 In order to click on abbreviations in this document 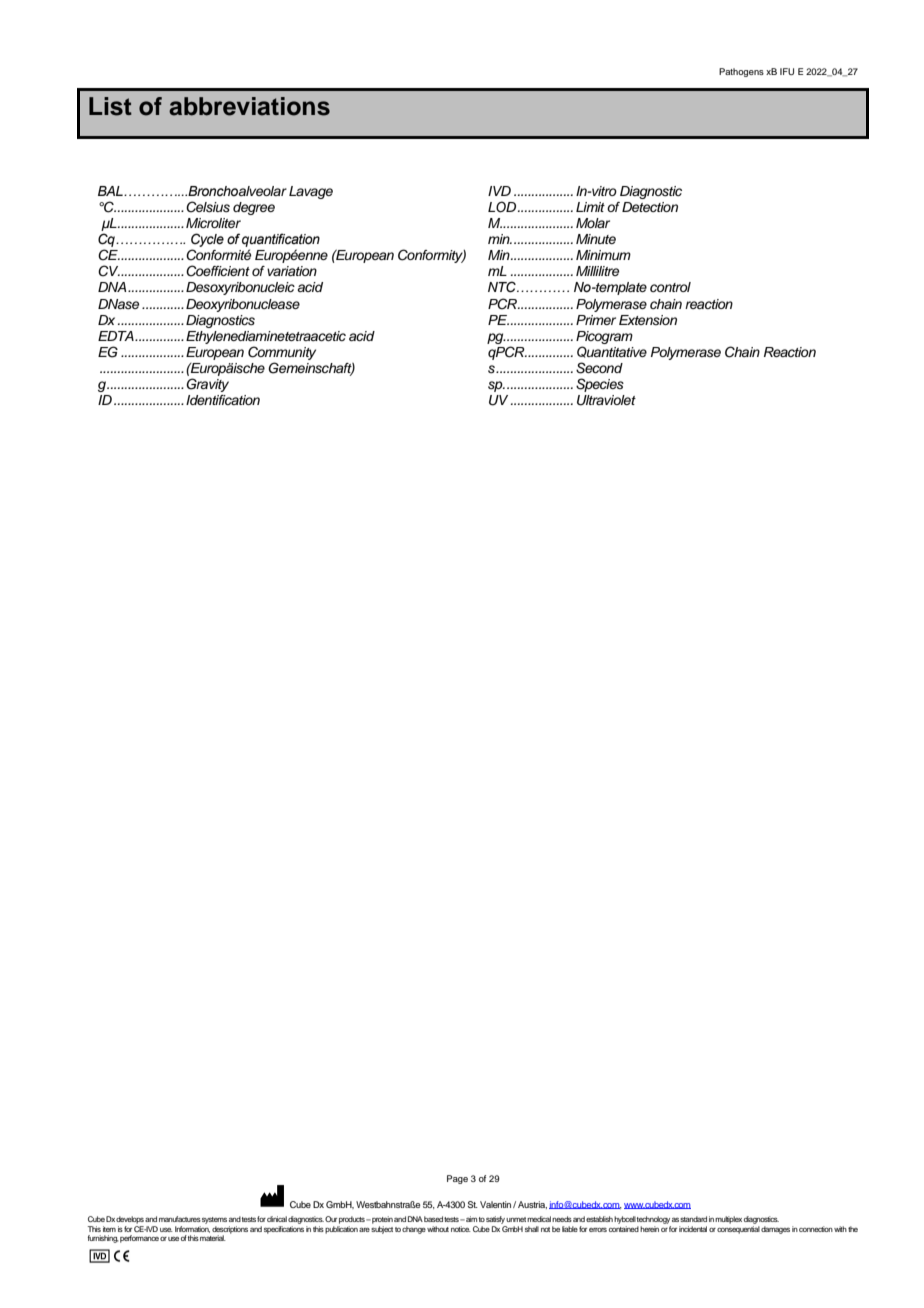, I will do `click(249, 106)`.
